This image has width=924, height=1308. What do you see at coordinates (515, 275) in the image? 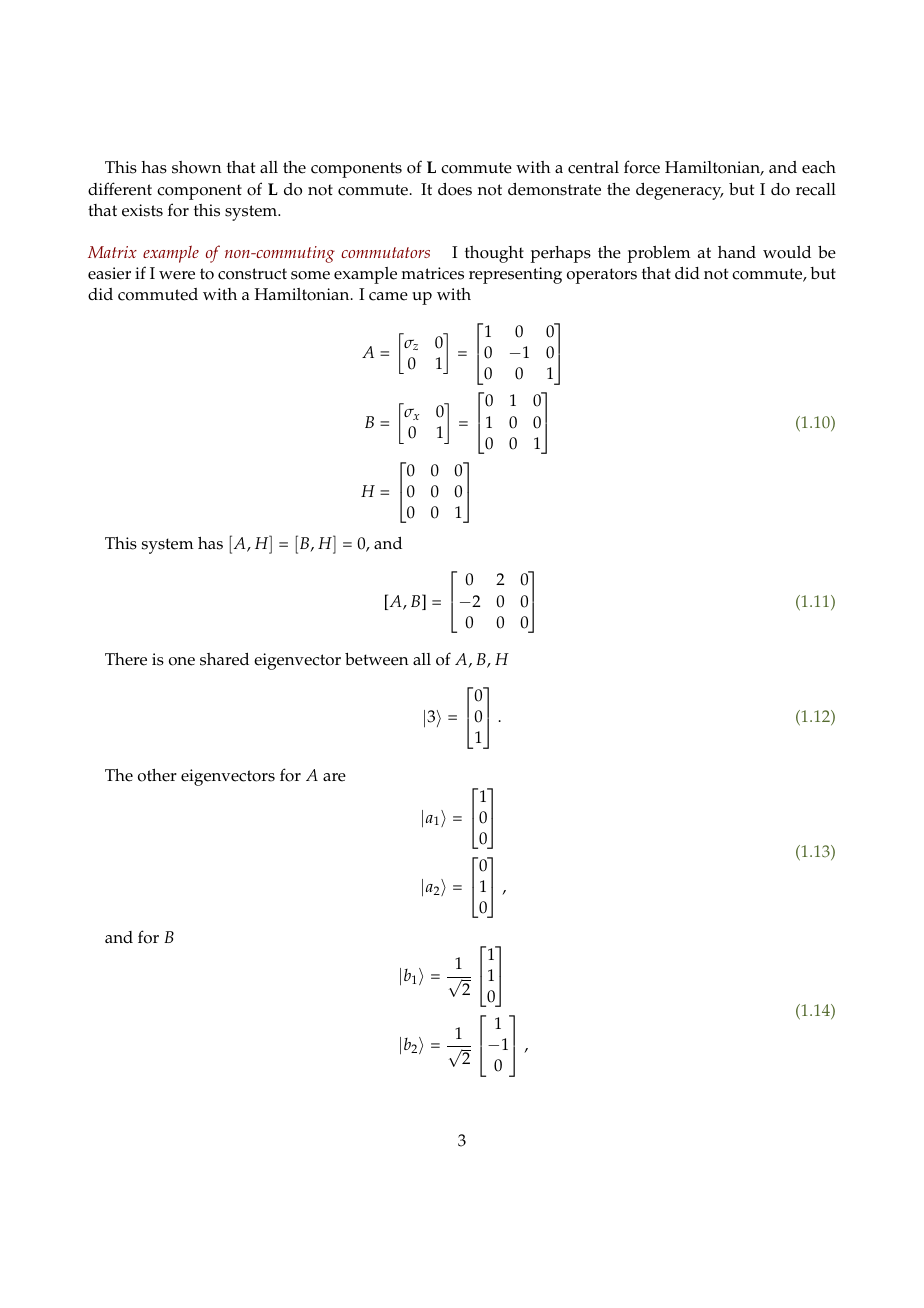
I see `representing` at bounding box center [515, 275].
